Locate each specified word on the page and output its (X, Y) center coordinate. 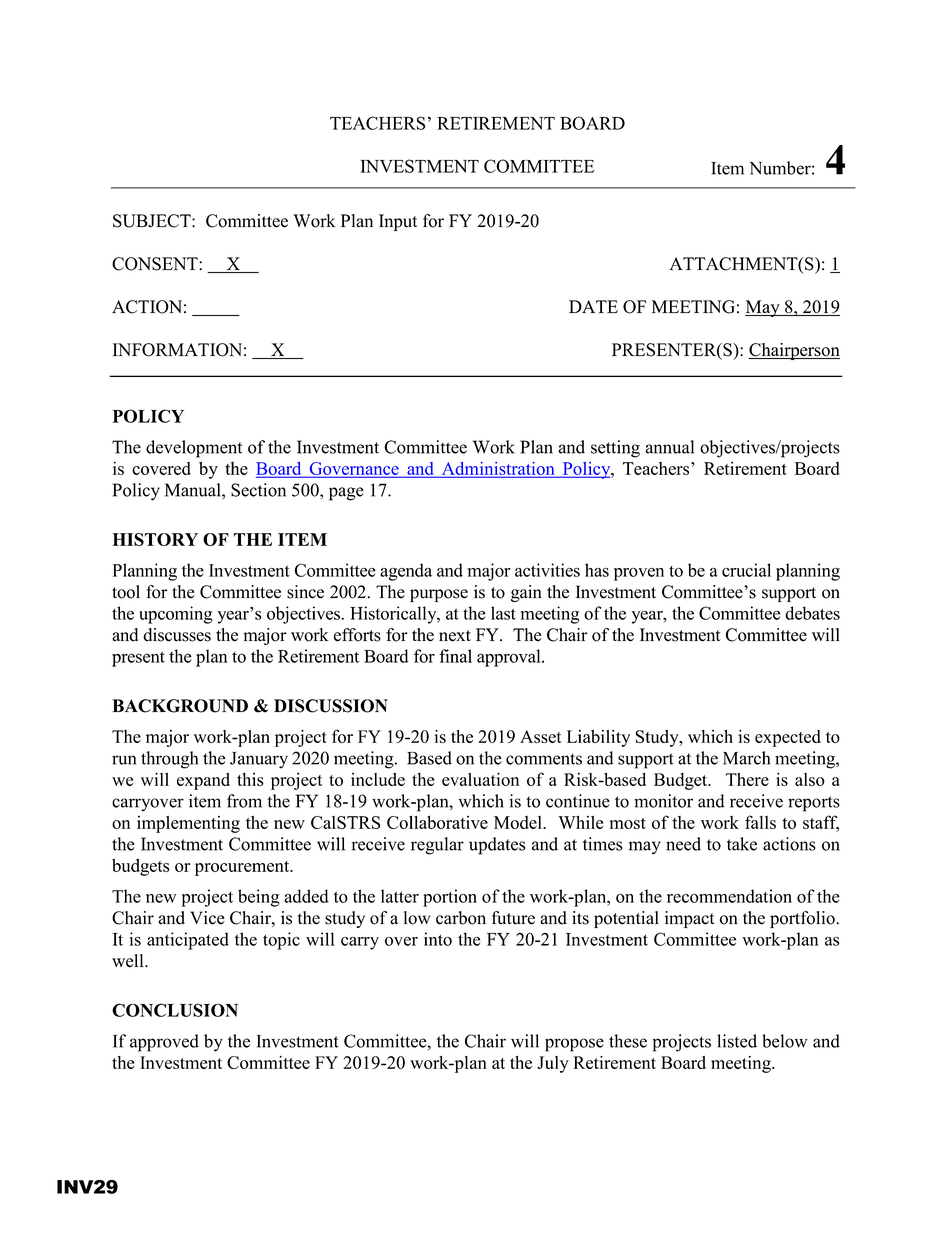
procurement (243, 868)
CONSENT (156, 264)
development (194, 449)
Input (398, 222)
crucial (746, 570)
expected (788, 738)
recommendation (729, 896)
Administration (498, 469)
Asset (541, 736)
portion (450, 898)
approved (164, 1043)
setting (615, 449)
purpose (439, 595)
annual (669, 447)
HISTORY (155, 539)
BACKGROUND (180, 706)
